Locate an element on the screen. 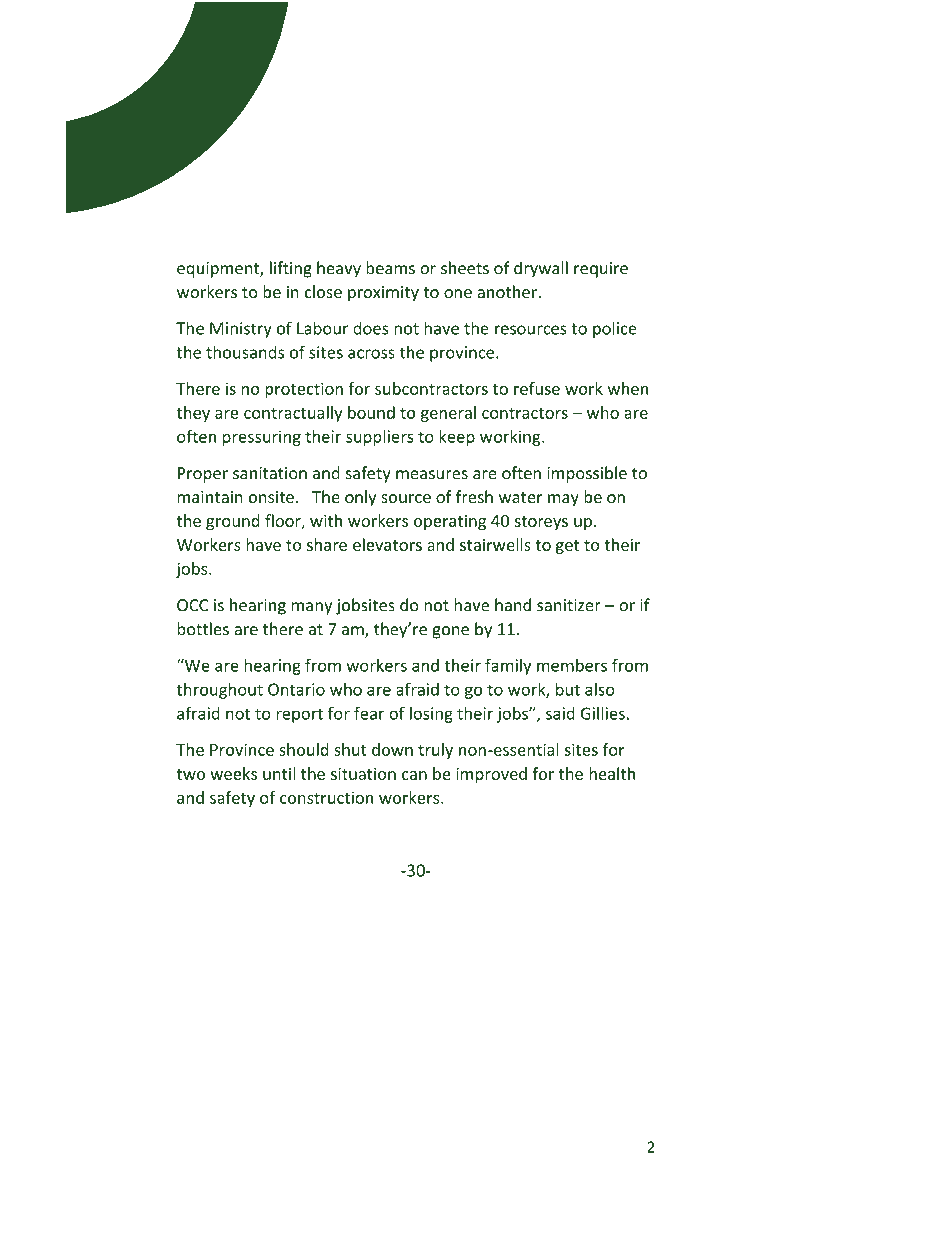 The image size is (952, 1233). proximity is located at coordinates (383, 294).
